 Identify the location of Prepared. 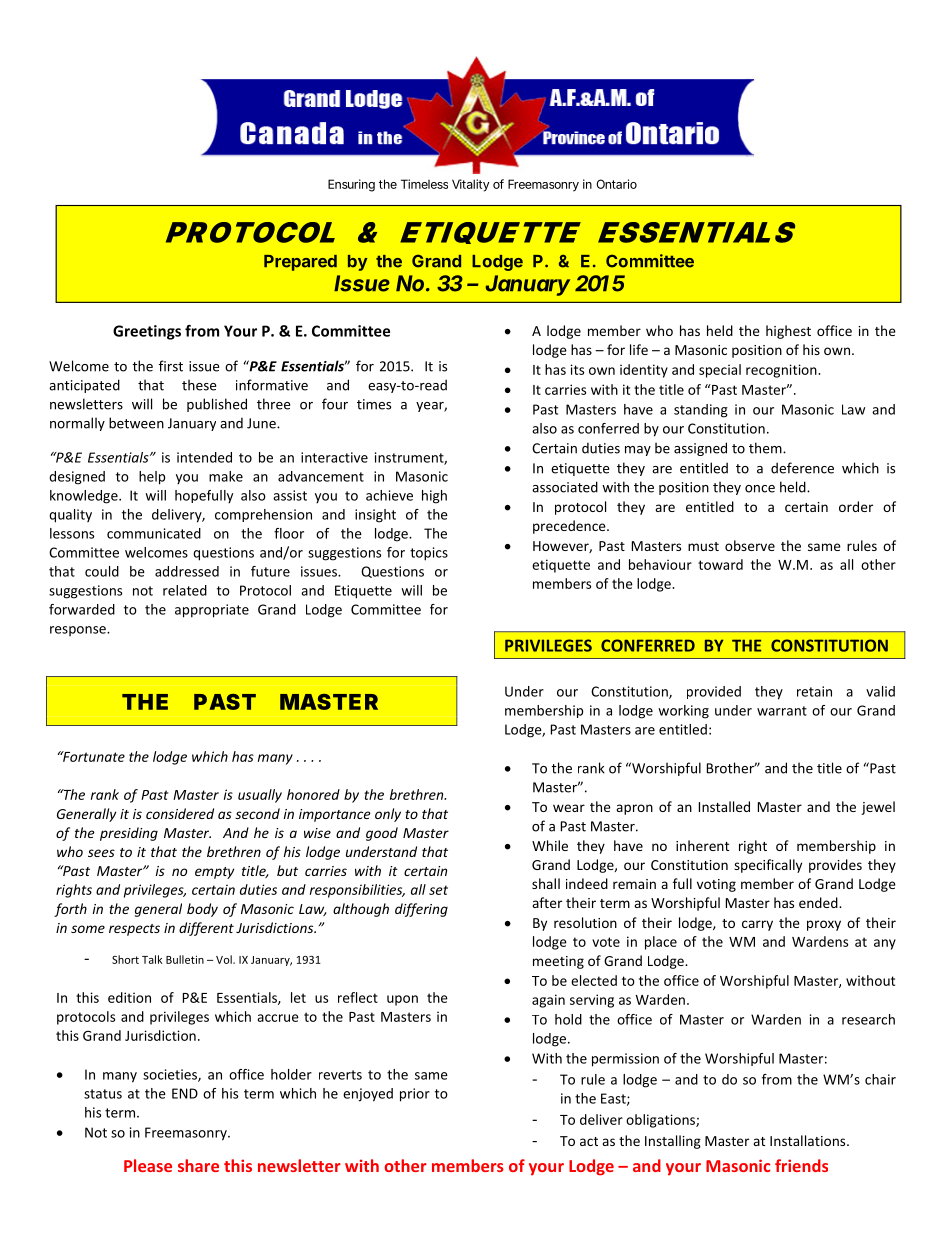
(300, 263).
